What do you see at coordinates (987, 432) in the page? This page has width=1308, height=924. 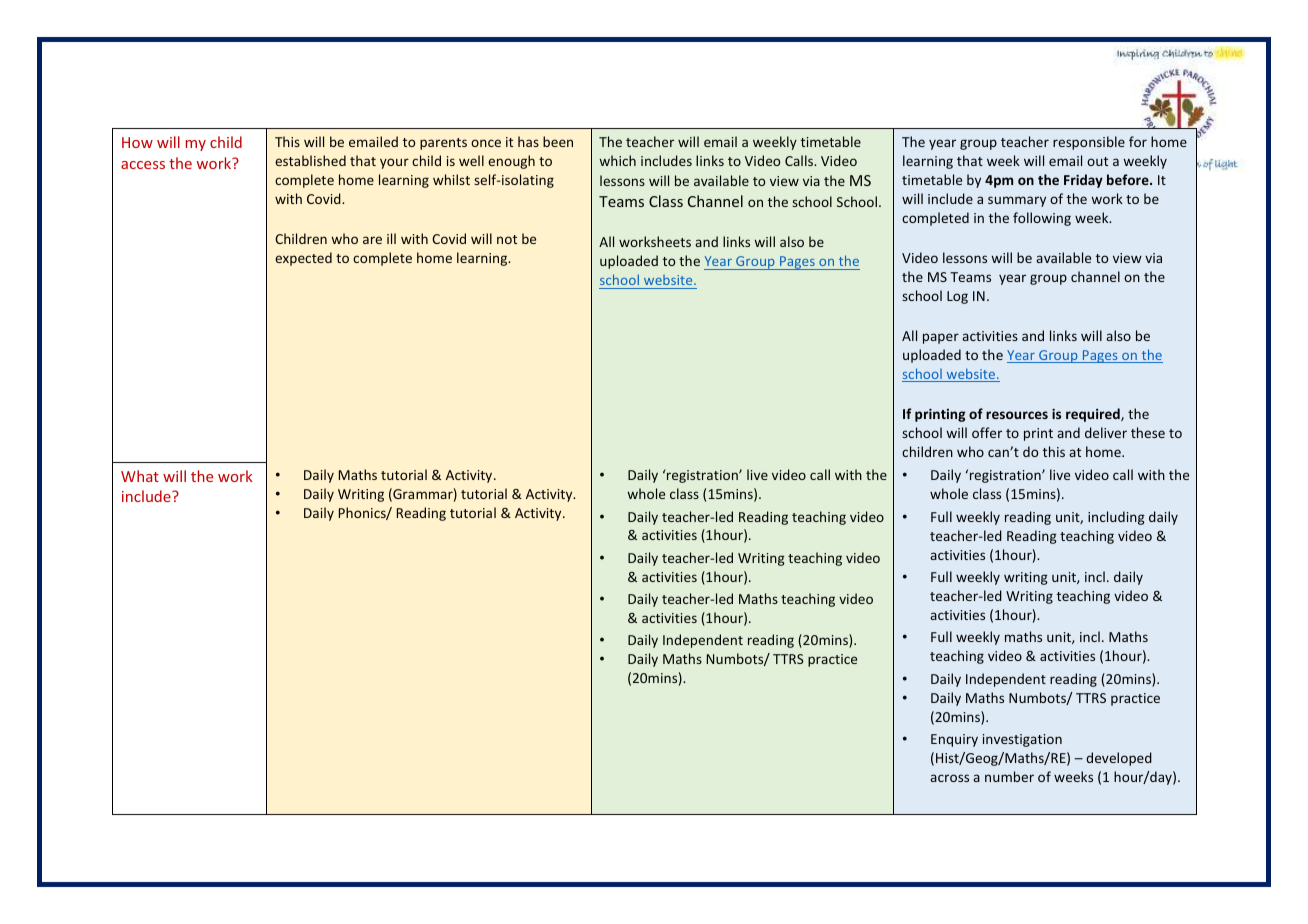 I see `offer` at bounding box center [987, 432].
